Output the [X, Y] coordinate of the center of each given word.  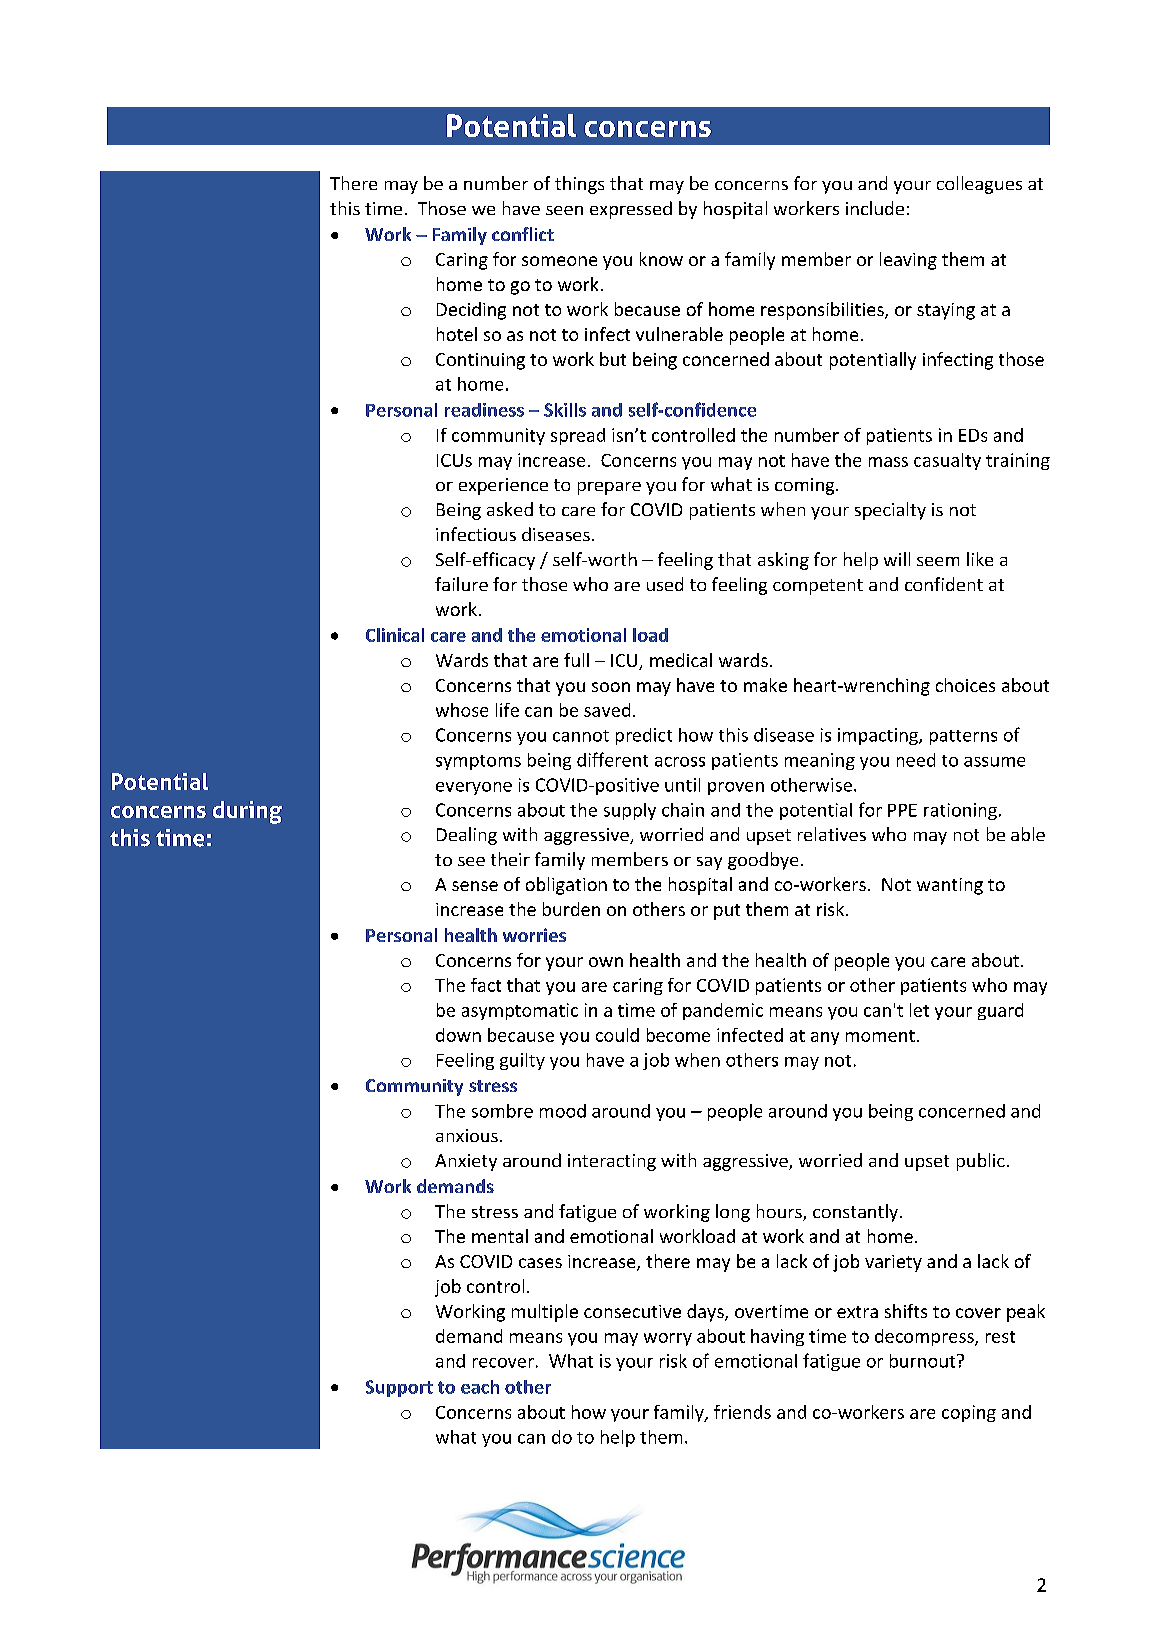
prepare [609, 488]
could [617, 1035]
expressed [631, 210]
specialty [890, 511]
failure [461, 584]
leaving [908, 261]
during [247, 812]
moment [880, 1036]
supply [630, 811]
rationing [960, 811]
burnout [924, 1361]
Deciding [471, 311]
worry [668, 1339]
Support [399, 1388]
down [458, 1035]
